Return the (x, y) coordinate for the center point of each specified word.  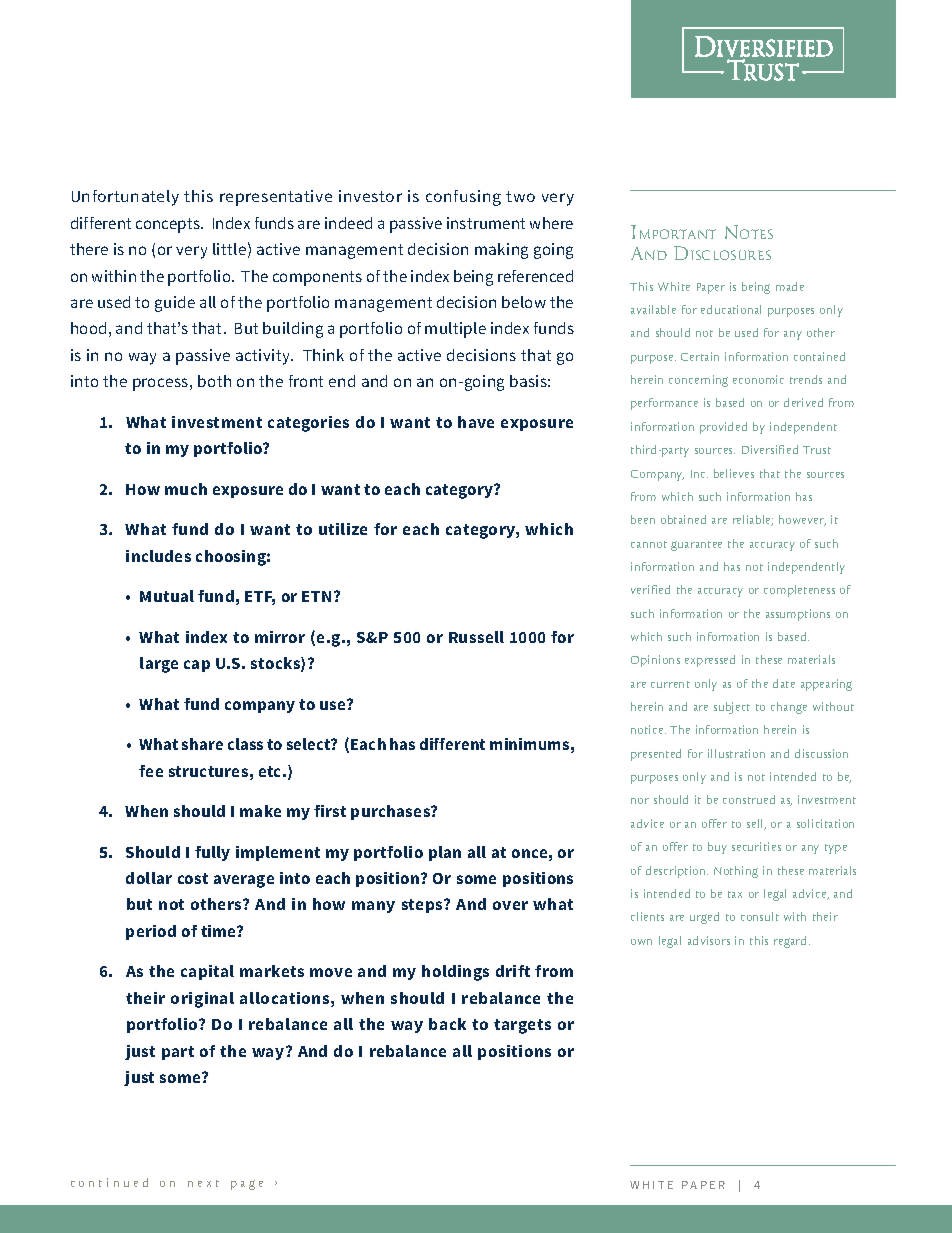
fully (212, 853)
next (203, 1183)
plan (445, 853)
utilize (343, 529)
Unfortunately (125, 198)
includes (158, 556)
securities (756, 846)
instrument (486, 223)
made (790, 286)
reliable (753, 520)
